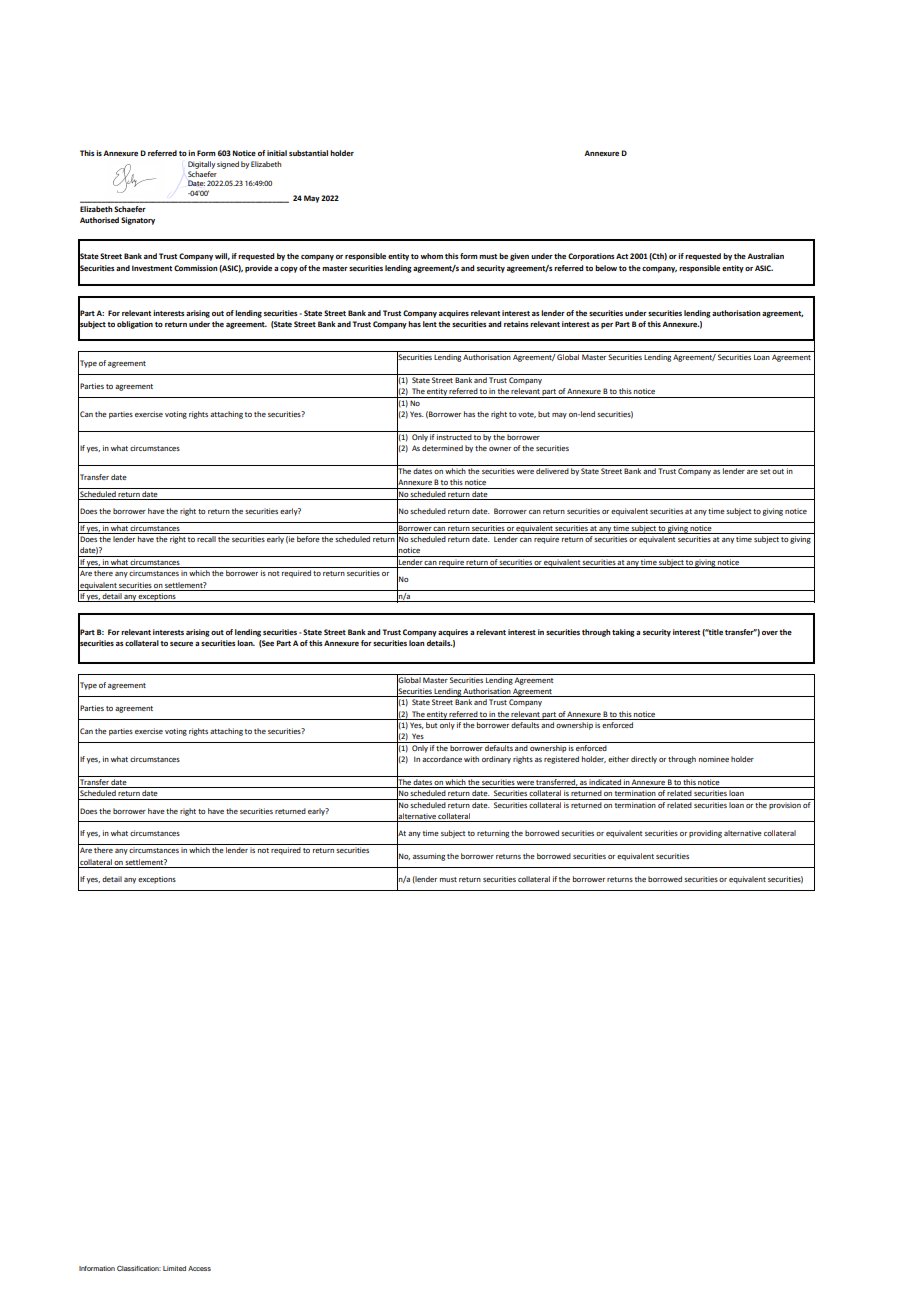 The width and height of the screenshot is (924, 1308). Describe the element at coordinates (471, 759) in the screenshot. I see `with` at that location.
